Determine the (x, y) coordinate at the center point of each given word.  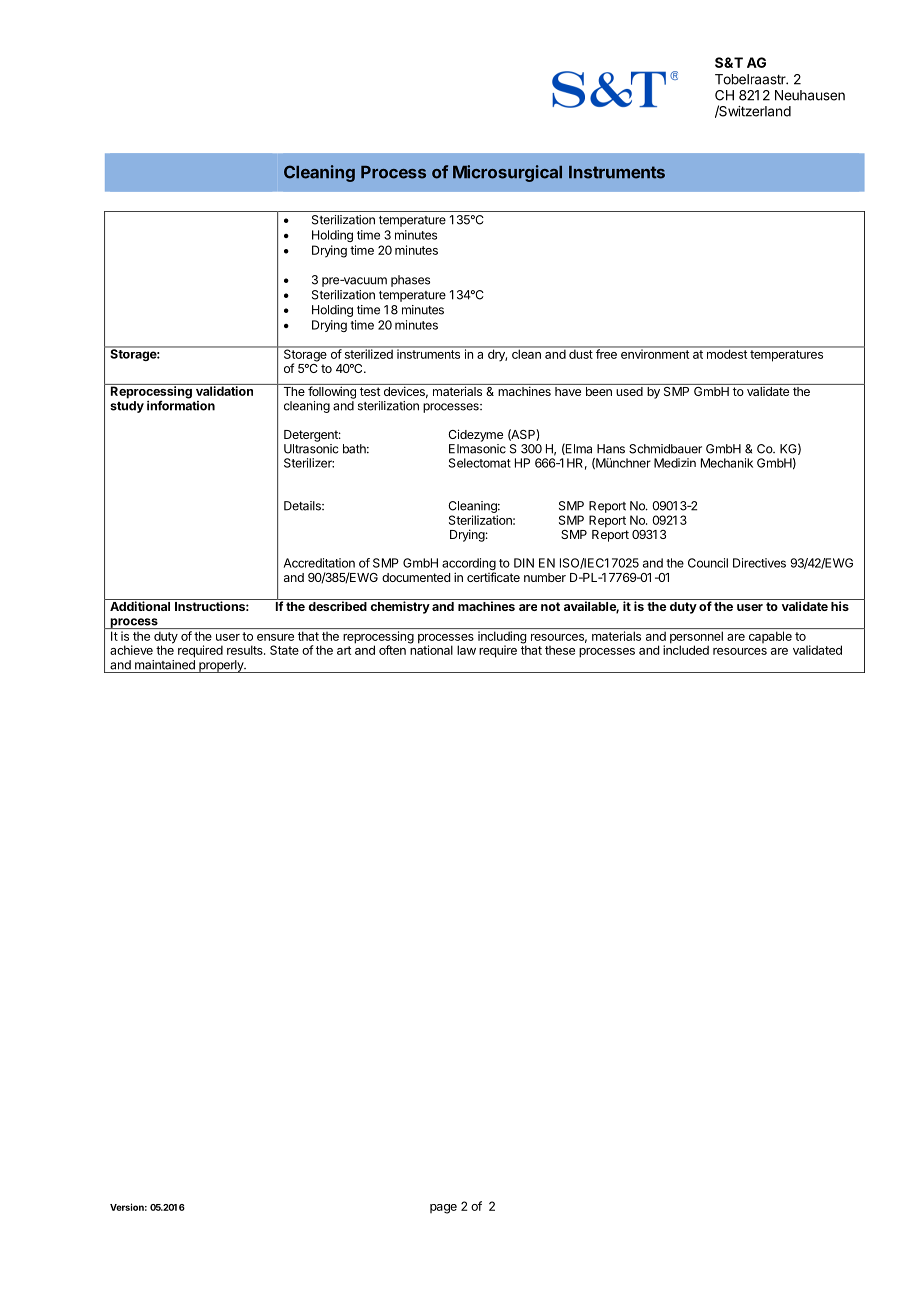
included (686, 649)
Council (708, 563)
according (469, 565)
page (443, 1209)
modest (726, 353)
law (466, 650)
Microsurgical (507, 173)
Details (303, 506)
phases (410, 281)
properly (221, 666)
